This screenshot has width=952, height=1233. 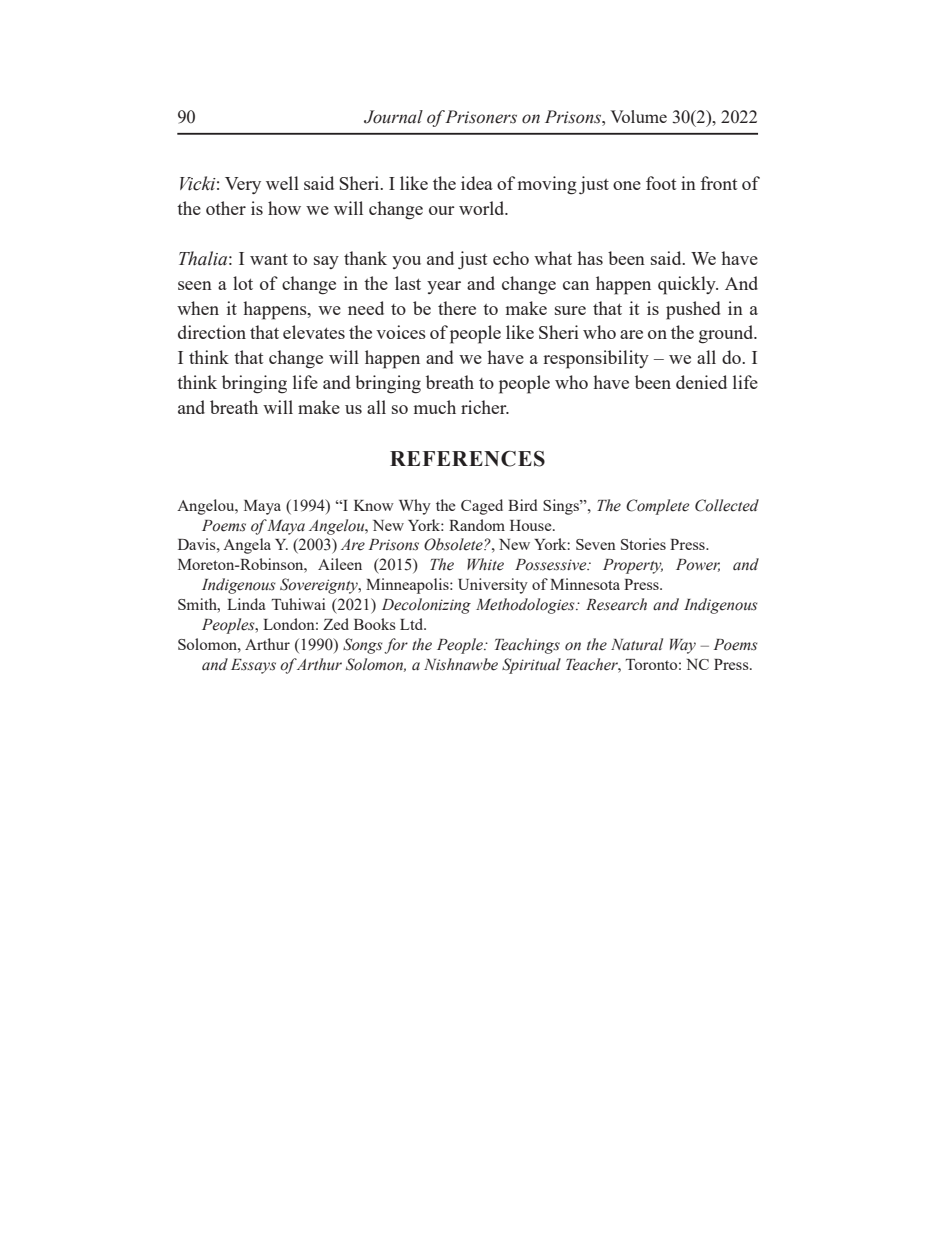 What do you see at coordinates (483, 208) in the screenshot?
I see `world` at bounding box center [483, 208].
